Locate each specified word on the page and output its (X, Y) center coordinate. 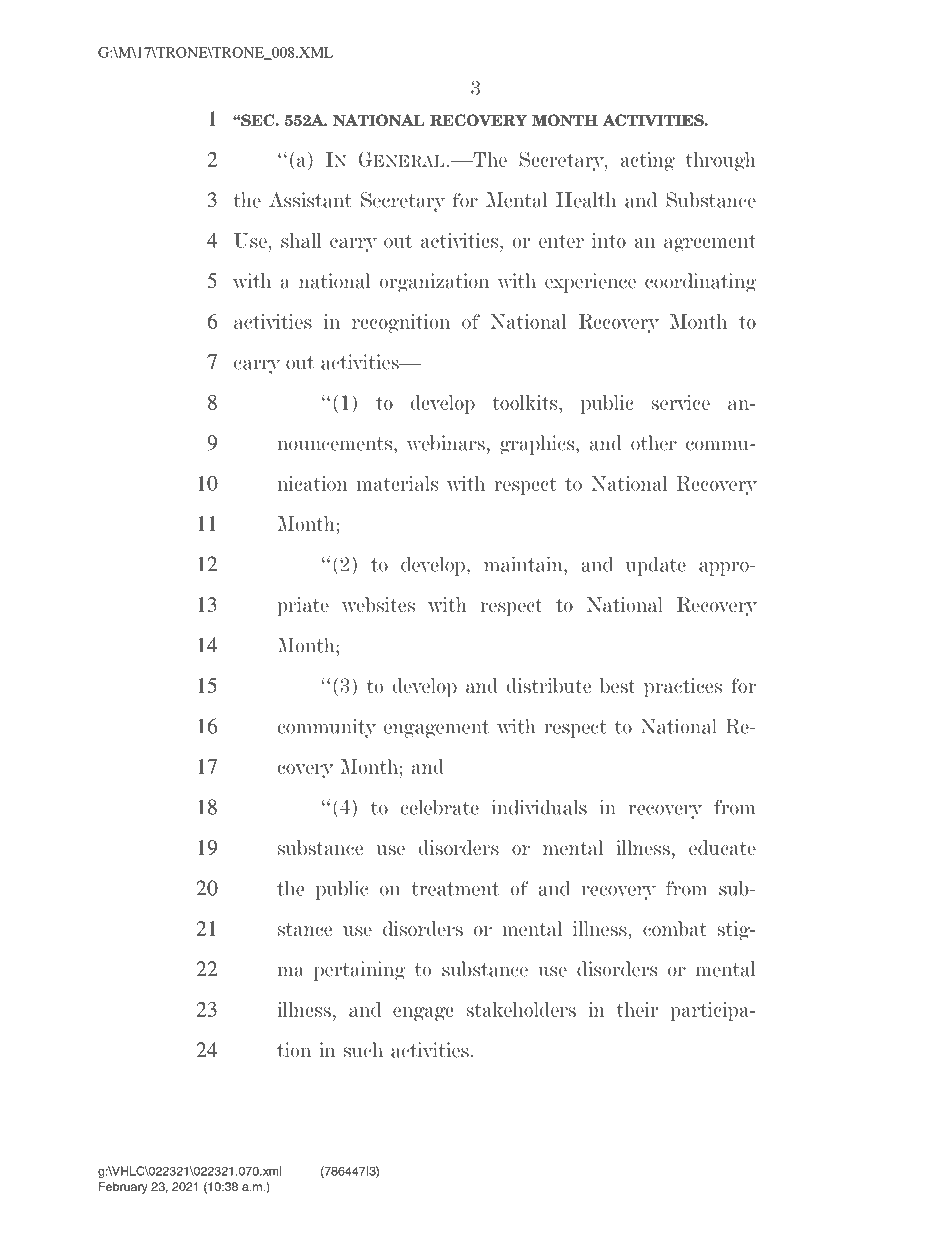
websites (378, 604)
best (618, 685)
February (123, 1188)
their (638, 1009)
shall (301, 240)
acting (647, 161)
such (363, 1050)
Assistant (310, 200)
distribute (548, 685)
